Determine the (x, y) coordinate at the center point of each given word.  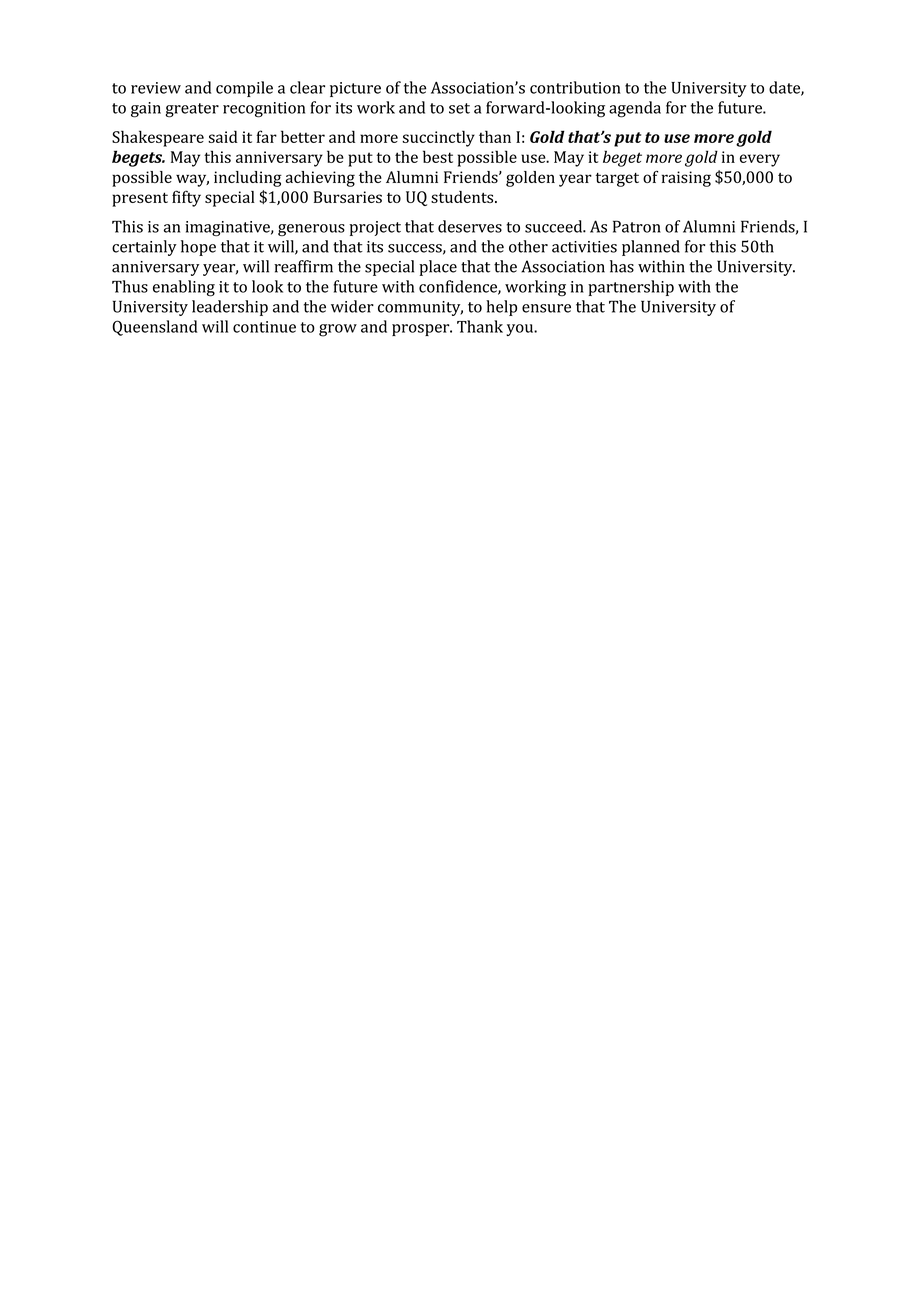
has (622, 266)
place (438, 268)
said (223, 136)
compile (244, 89)
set (459, 108)
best (438, 156)
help (501, 308)
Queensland (154, 328)
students (463, 197)
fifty (186, 198)
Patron (637, 226)
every (760, 160)
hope (198, 248)
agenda (635, 109)
